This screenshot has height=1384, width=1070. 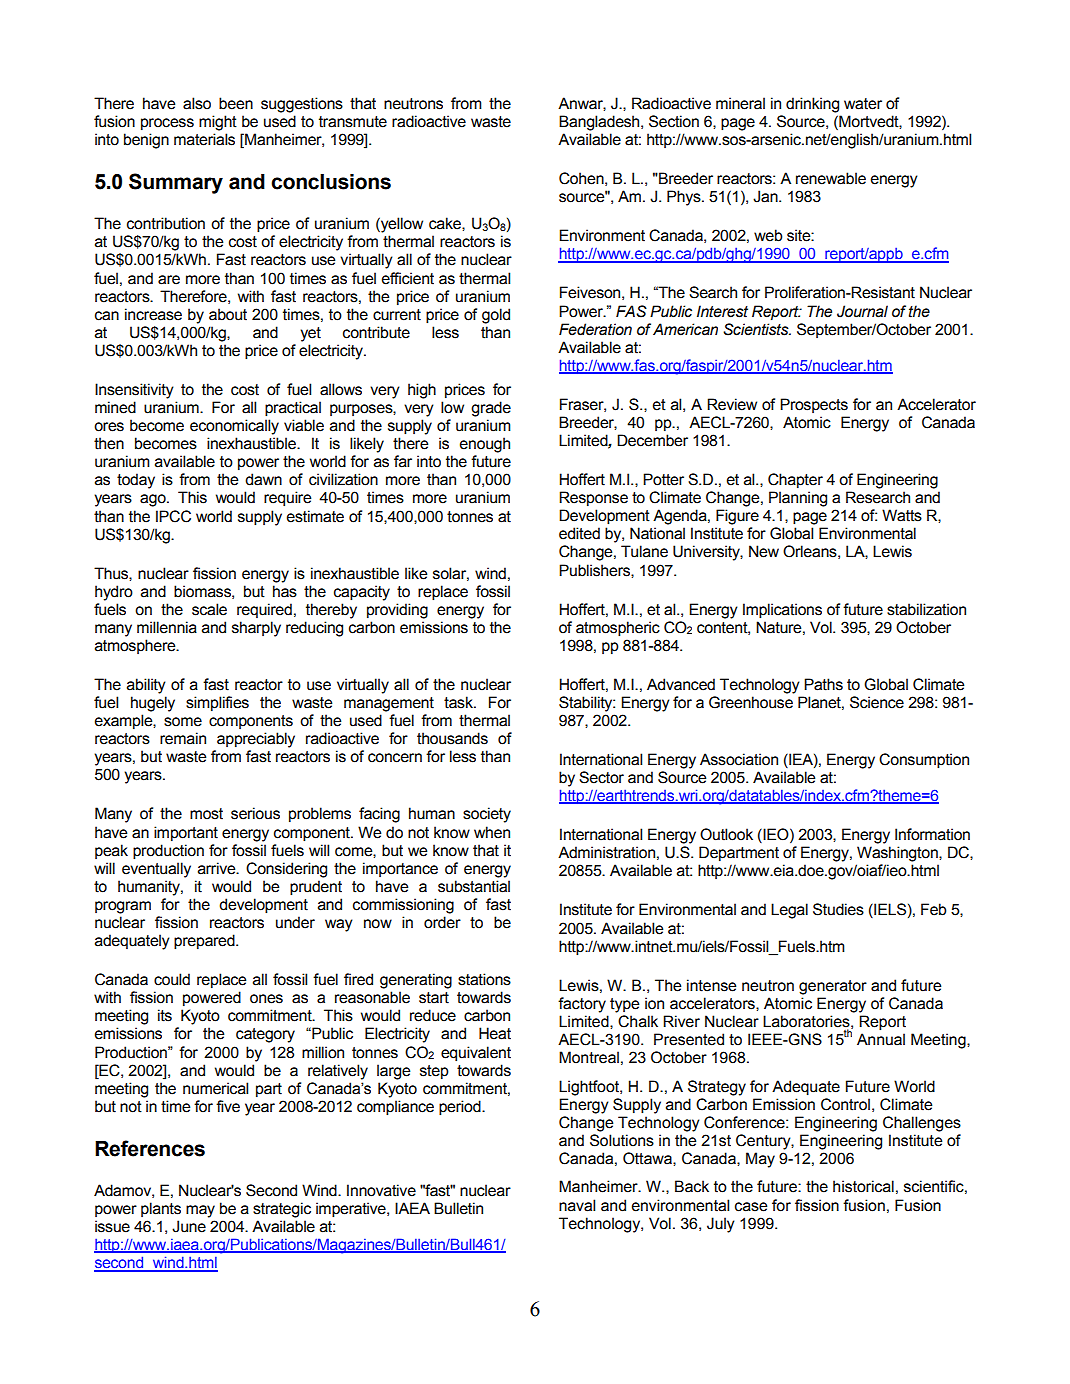 I want to click on plants, so click(x=161, y=1209).
